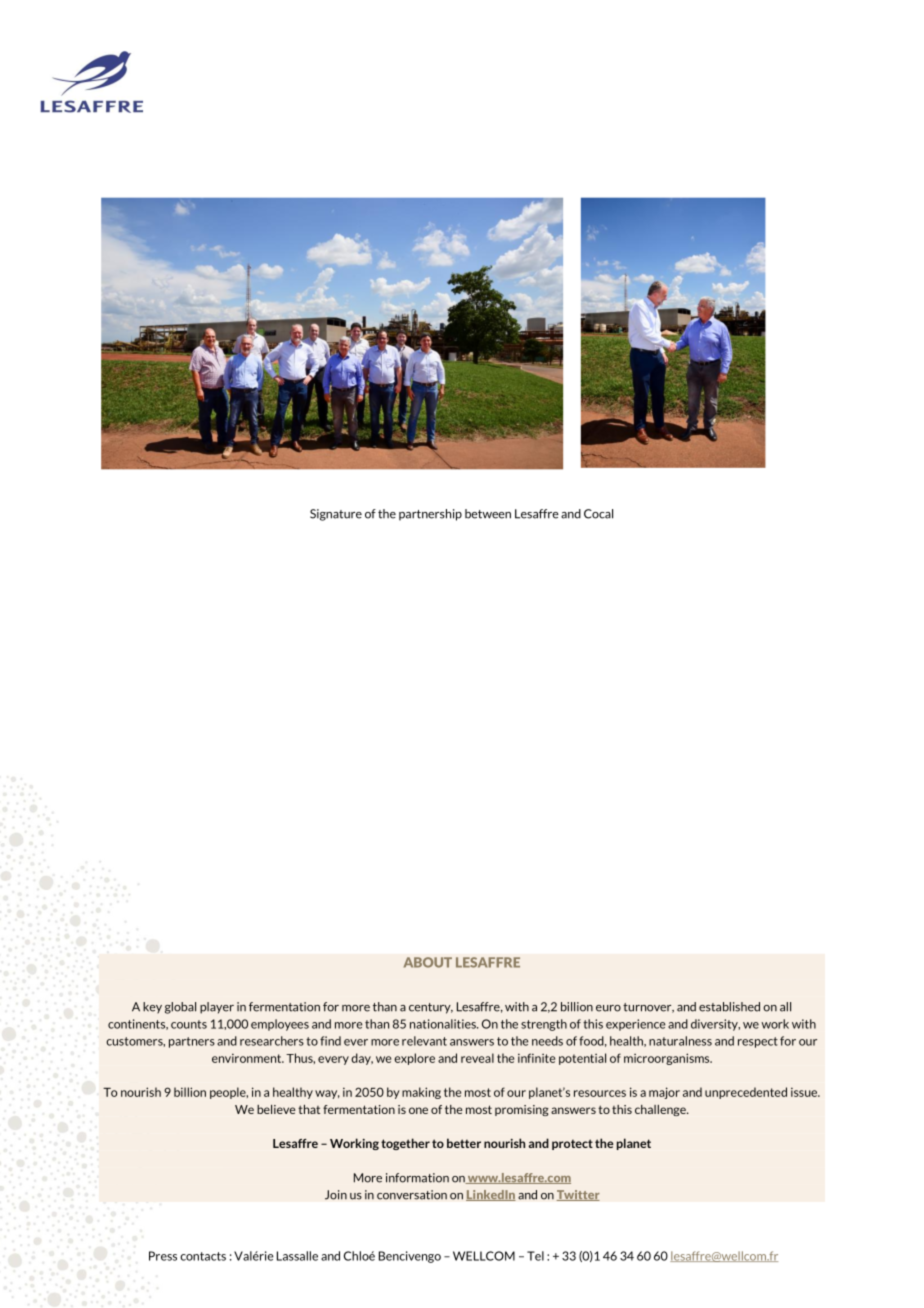 The width and height of the image is (924, 1308). I want to click on established, so click(729, 1007).
